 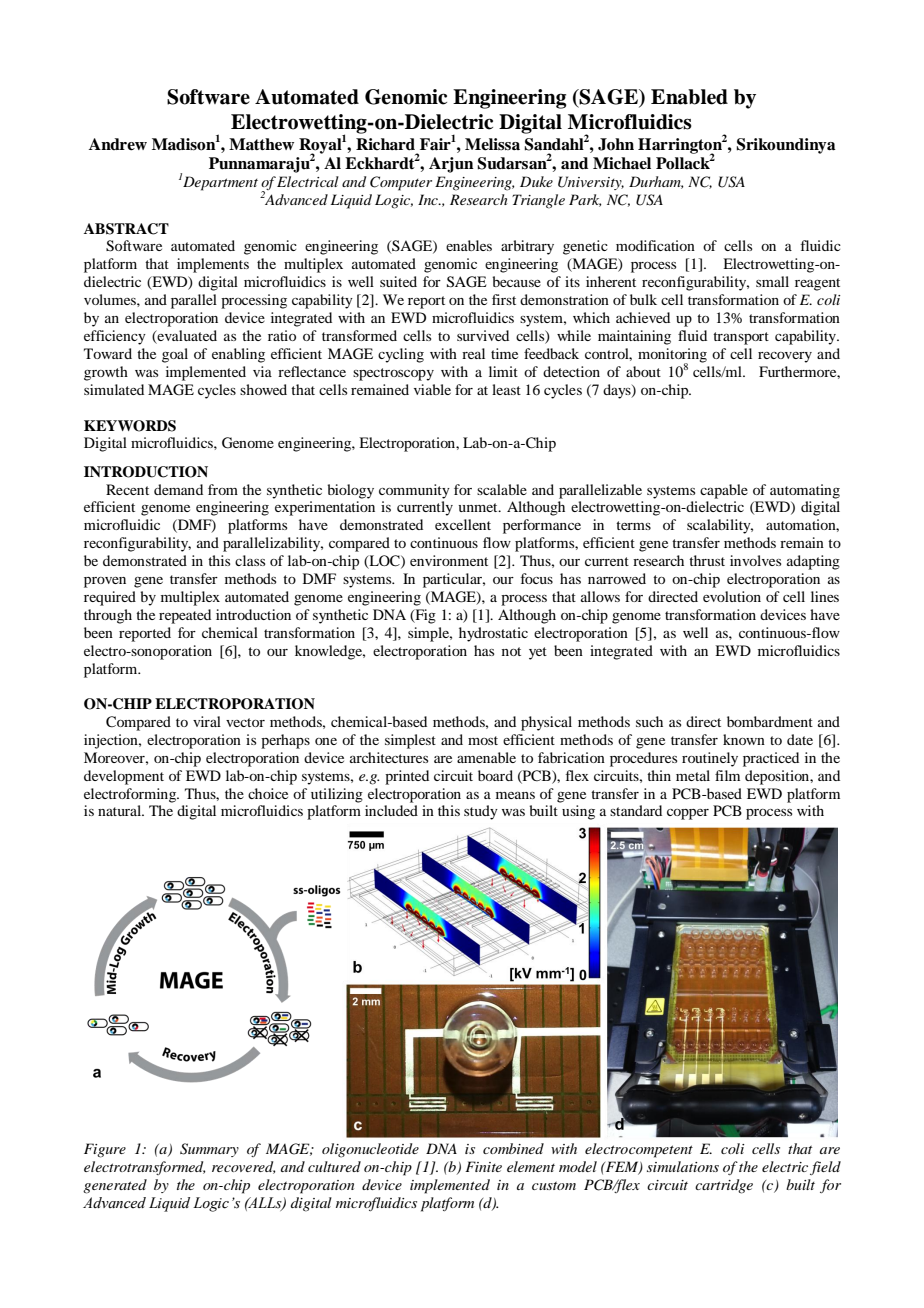 I want to click on Finite, so click(x=483, y=1166).
